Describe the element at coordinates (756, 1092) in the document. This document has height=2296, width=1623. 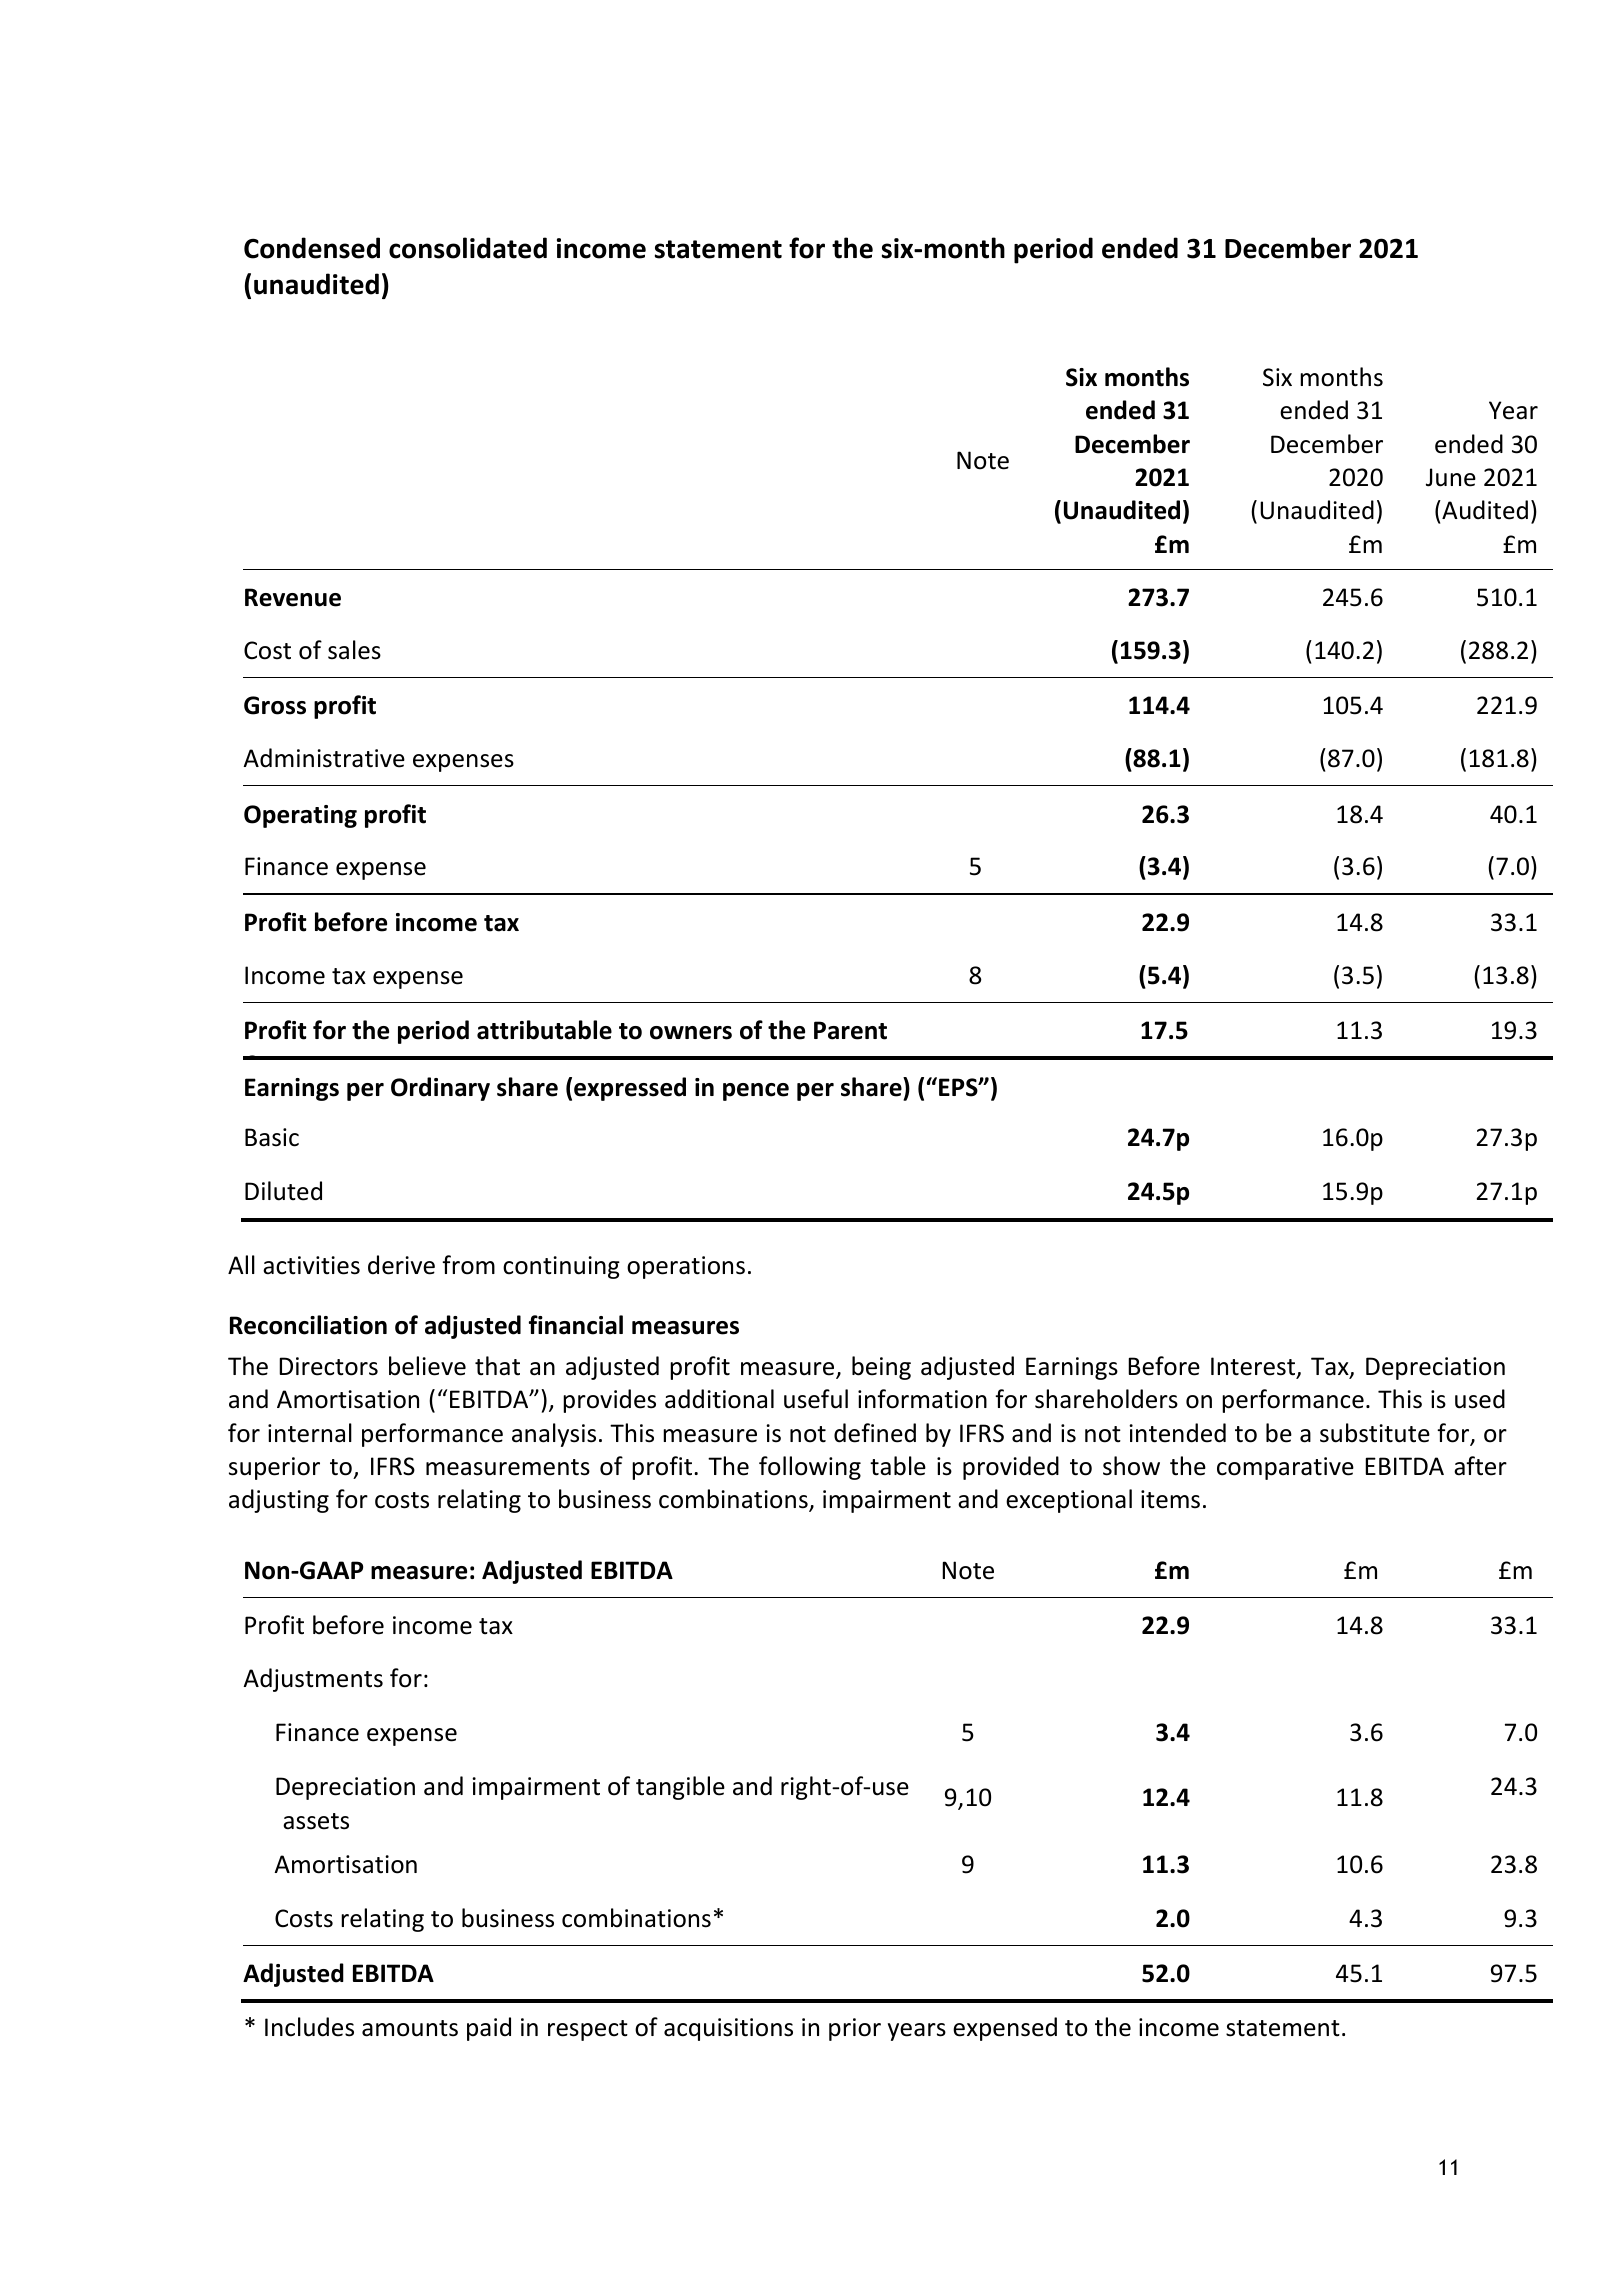
I see `pence` at that location.
